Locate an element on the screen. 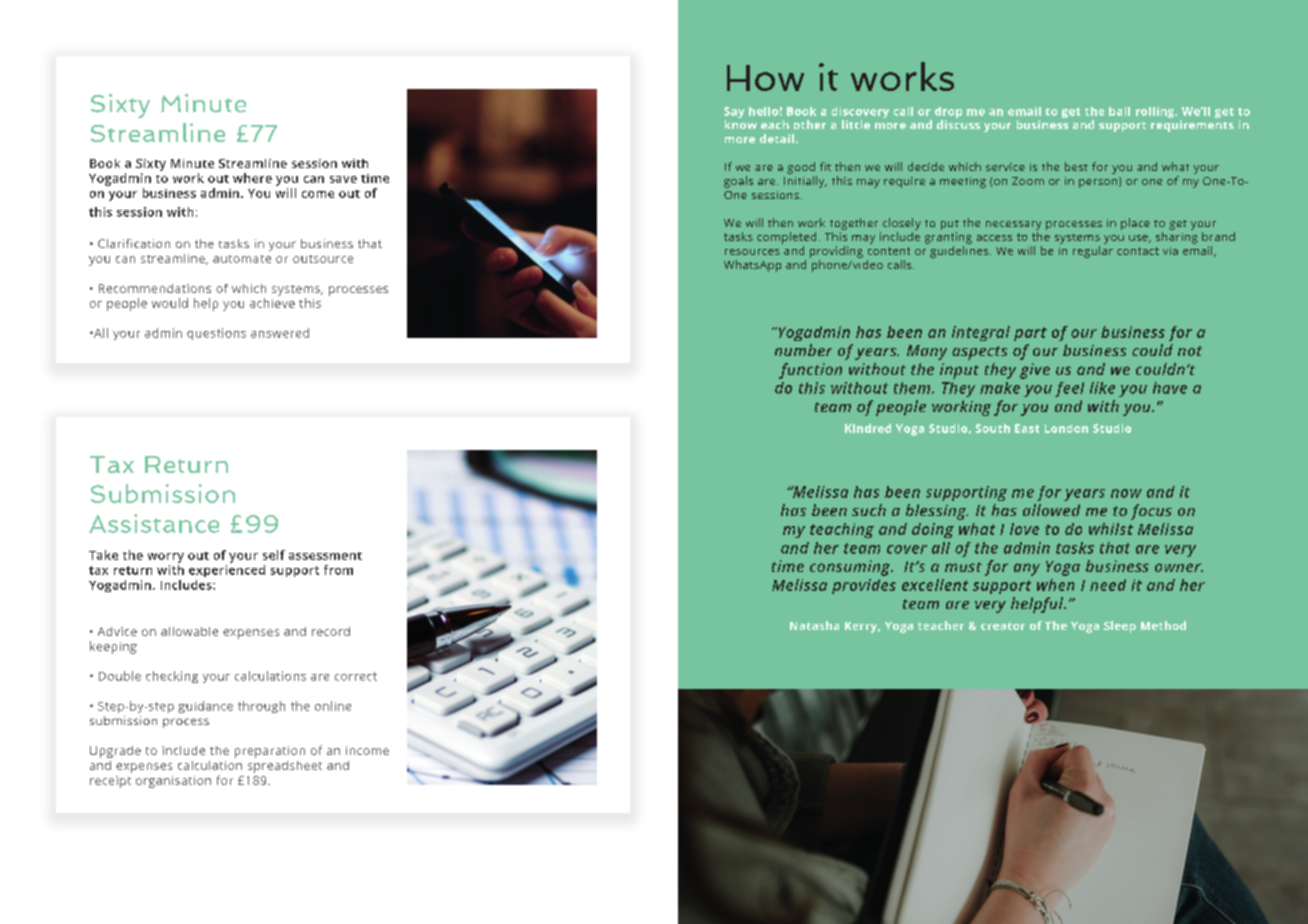 The image size is (1308, 924). allowable is located at coordinates (189, 631).
